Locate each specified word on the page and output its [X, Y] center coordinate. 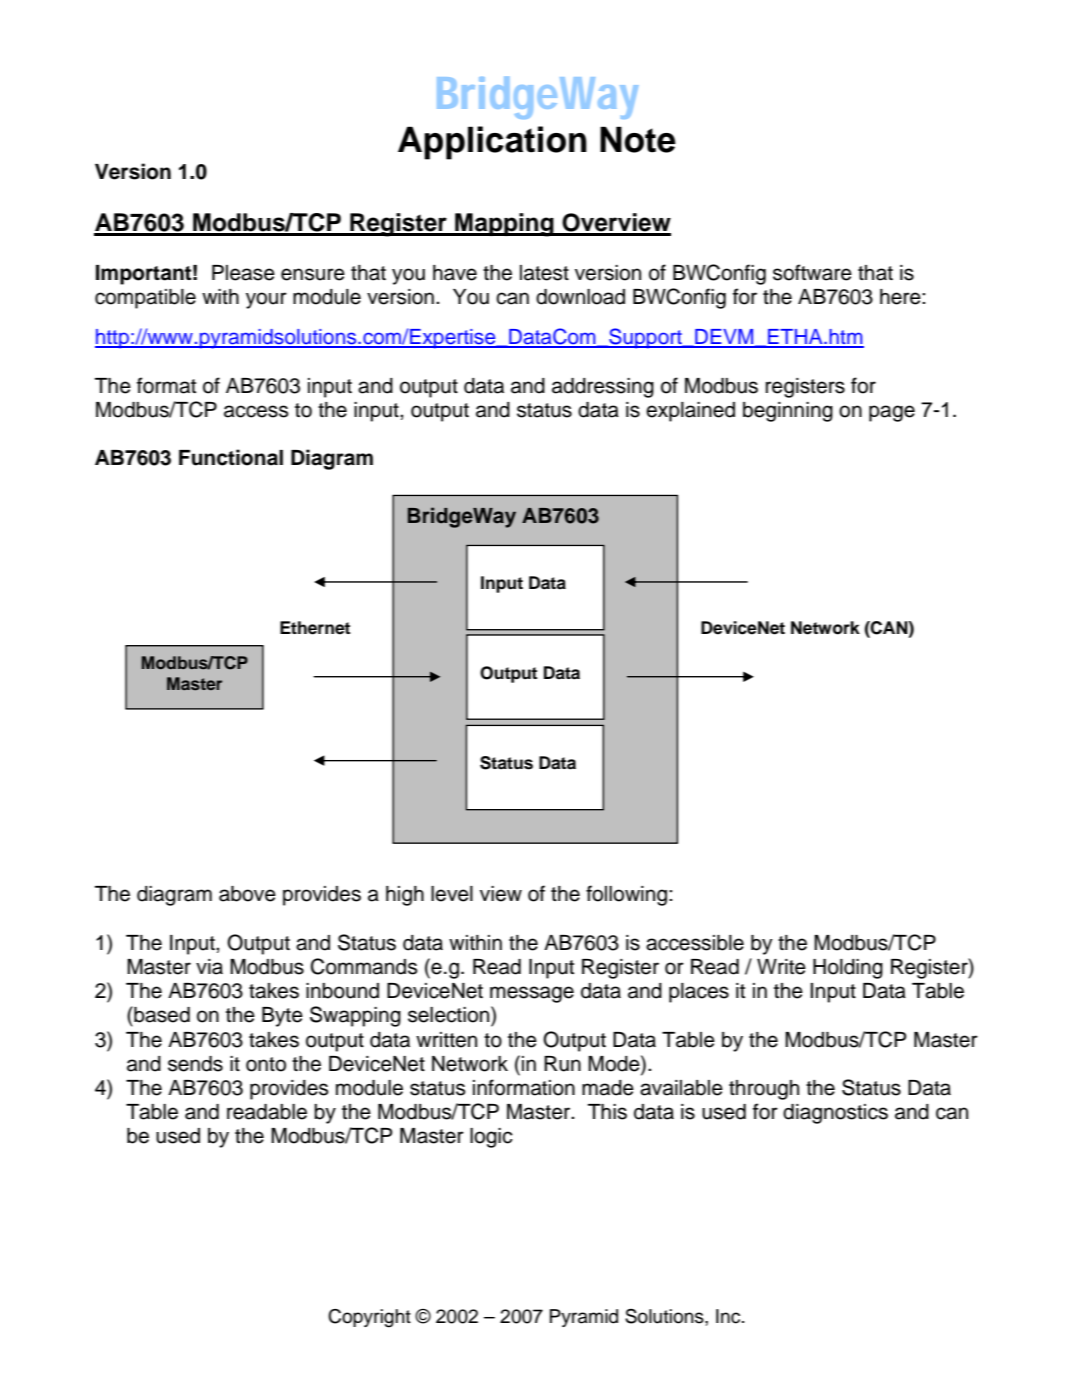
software [812, 272]
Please [243, 273]
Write [781, 967]
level [452, 894]
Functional [231, 457]
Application [492, 143]
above [247, 894]
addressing [603, 388]
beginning [788, 412]
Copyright [369, 1318]
